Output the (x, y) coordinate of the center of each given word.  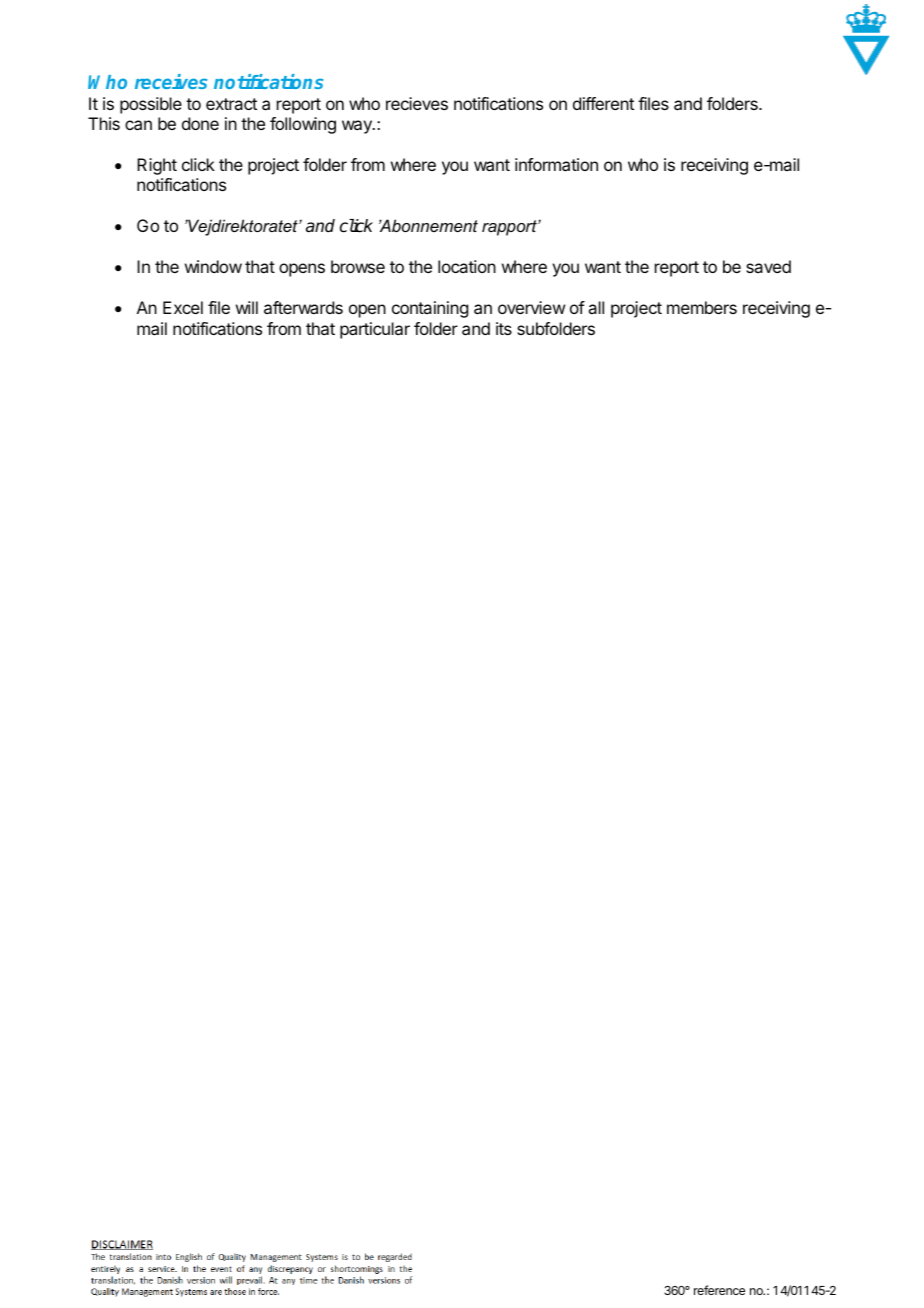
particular (375, 330)
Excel (183, 307)
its (504, 328)
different (603, 103)
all (596, 307)
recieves (417, 103)
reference (719, 1290)
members (702, 307)
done (200, 123)
